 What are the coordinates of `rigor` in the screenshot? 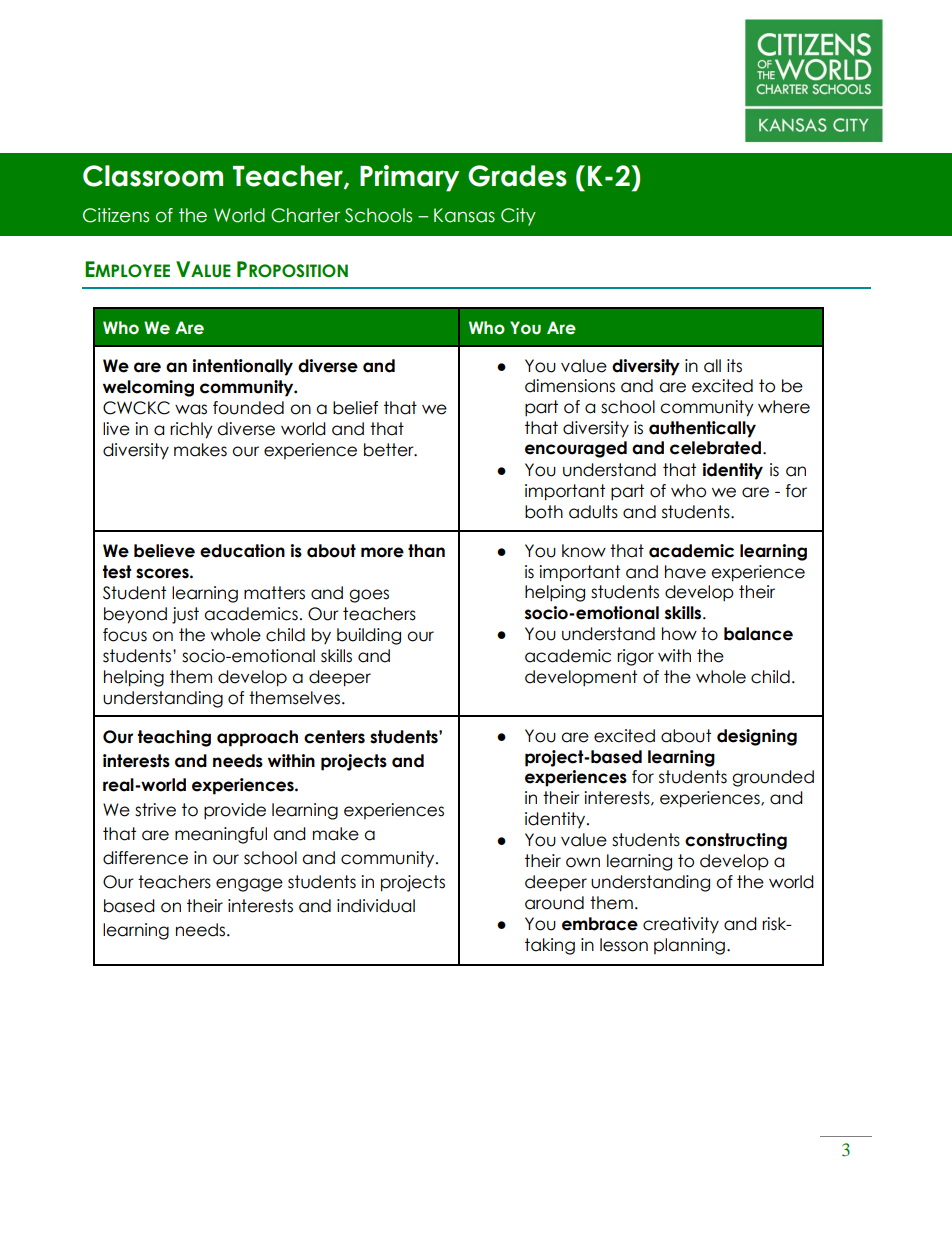 It's located at (635, 657).
